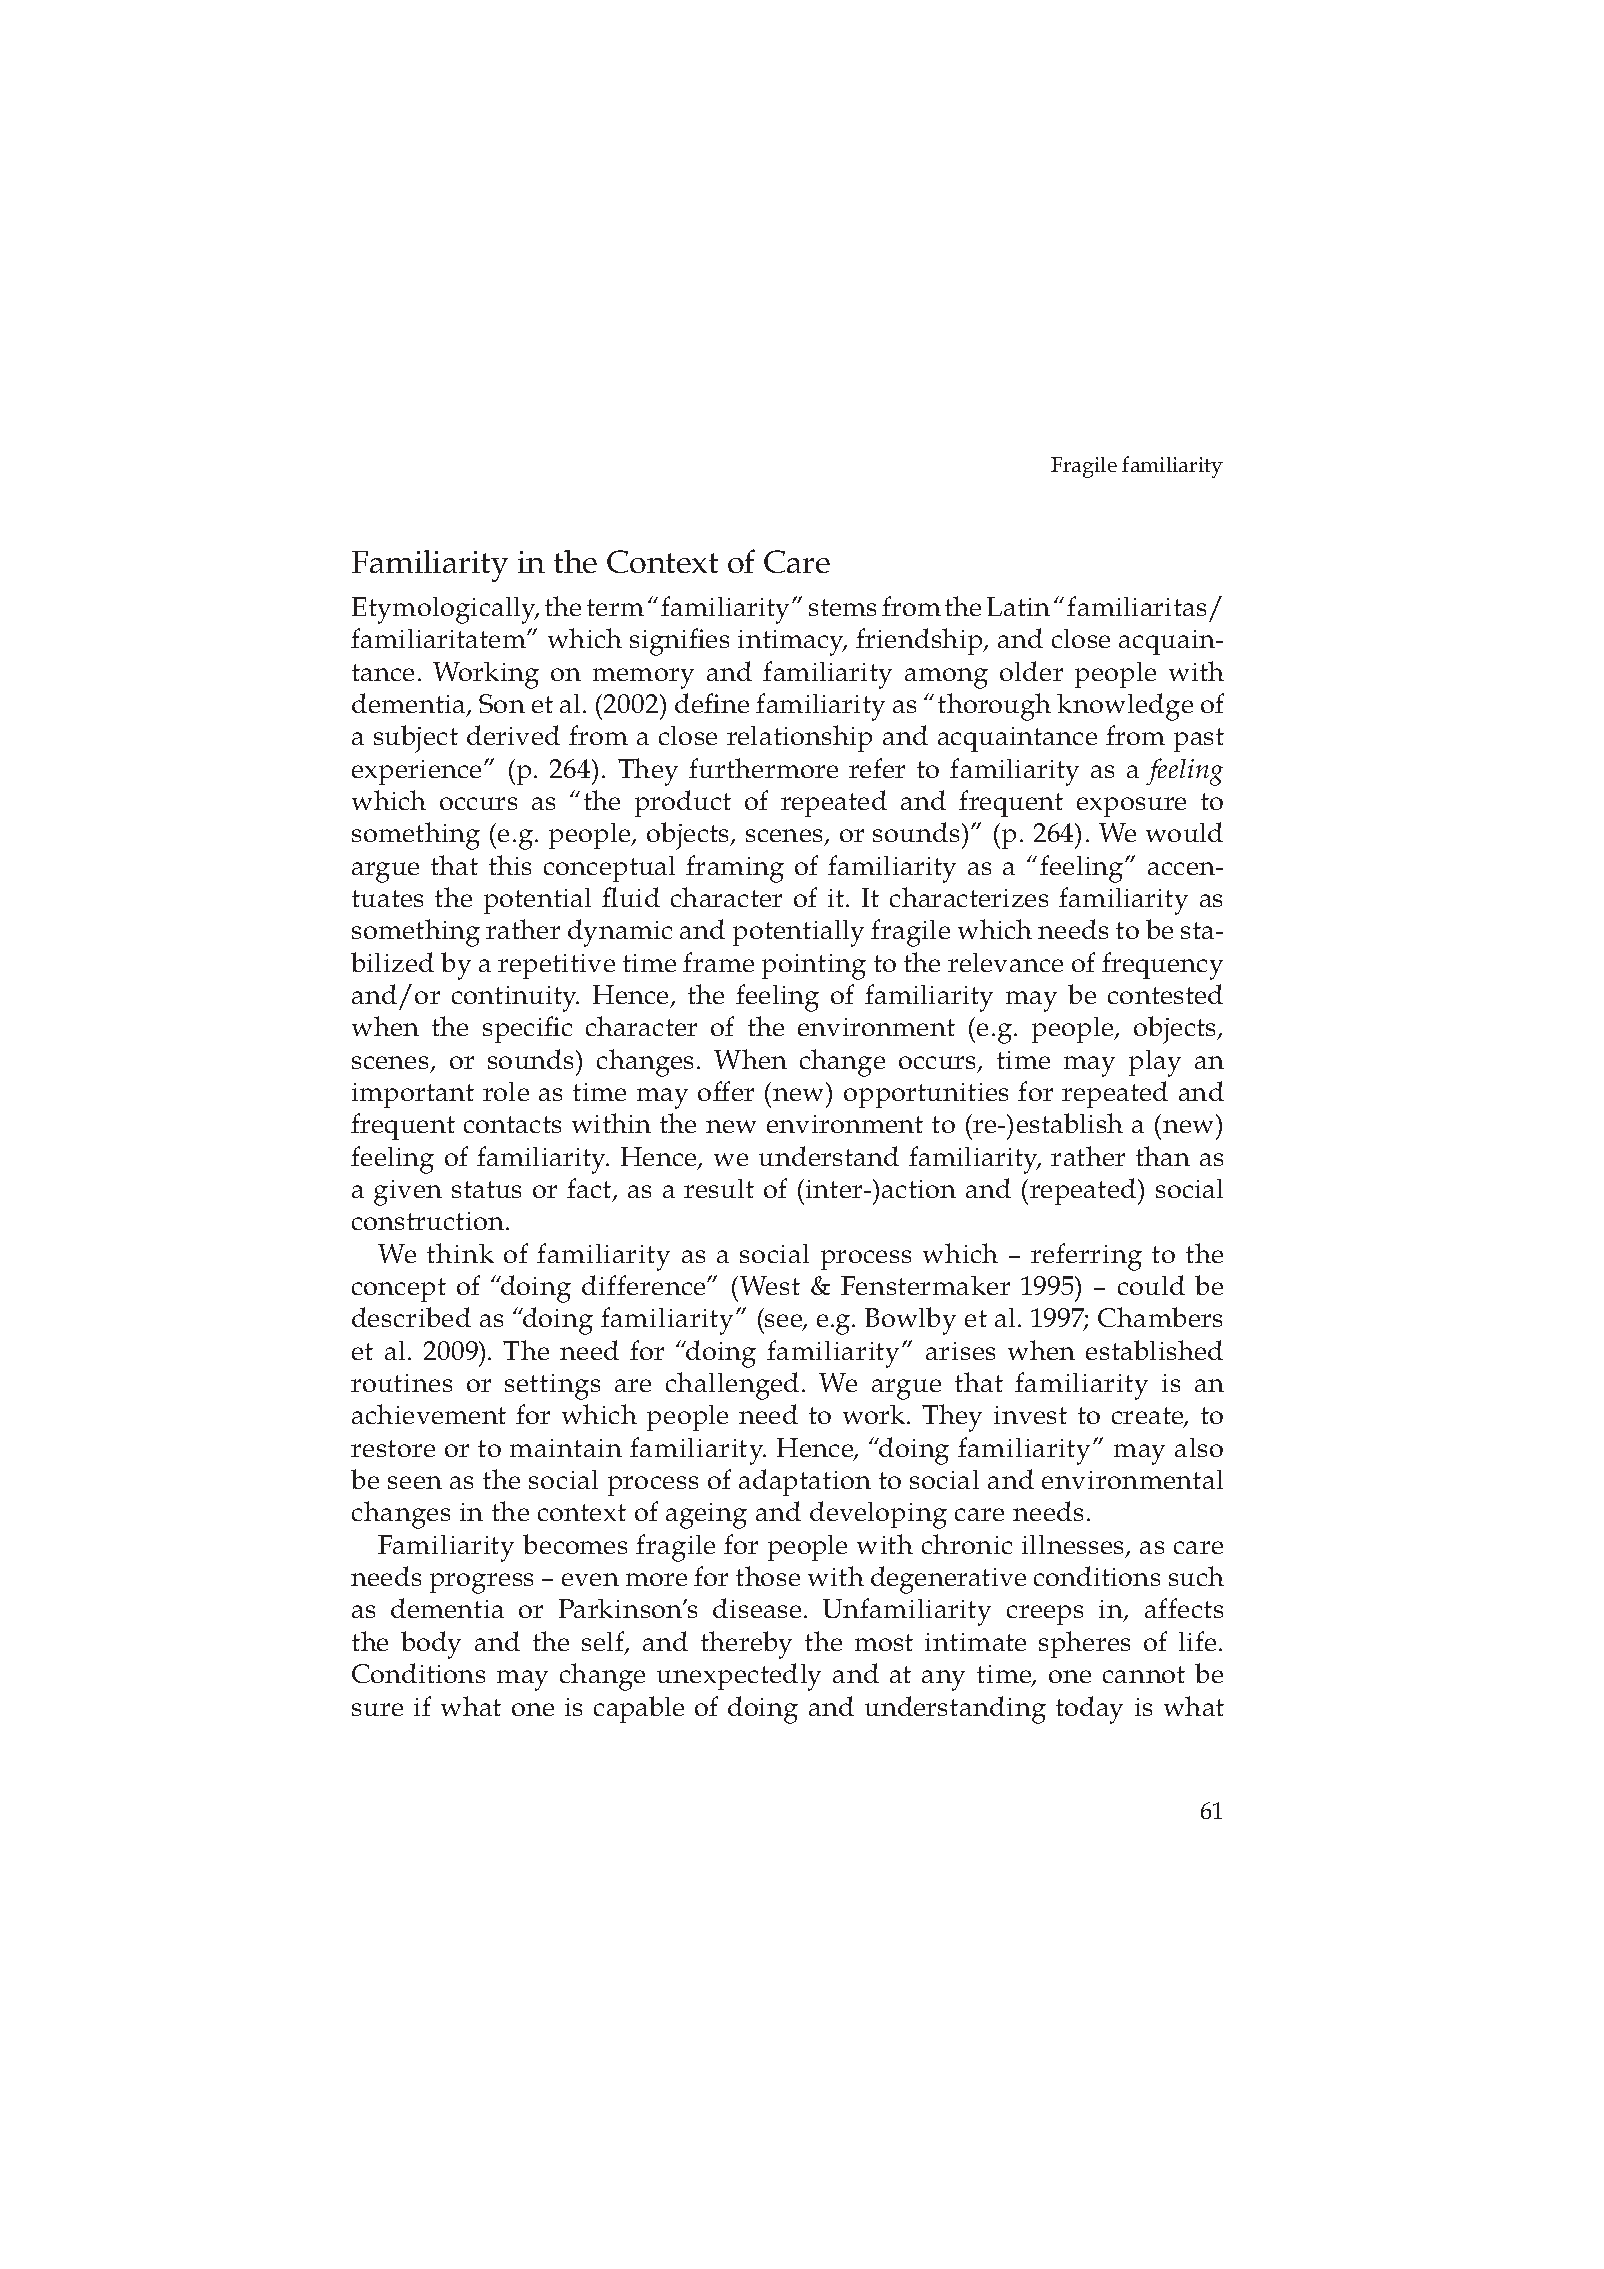 This screenshot has height=2269, width=1604. I want to click on intimacy, so click(792, 643).
